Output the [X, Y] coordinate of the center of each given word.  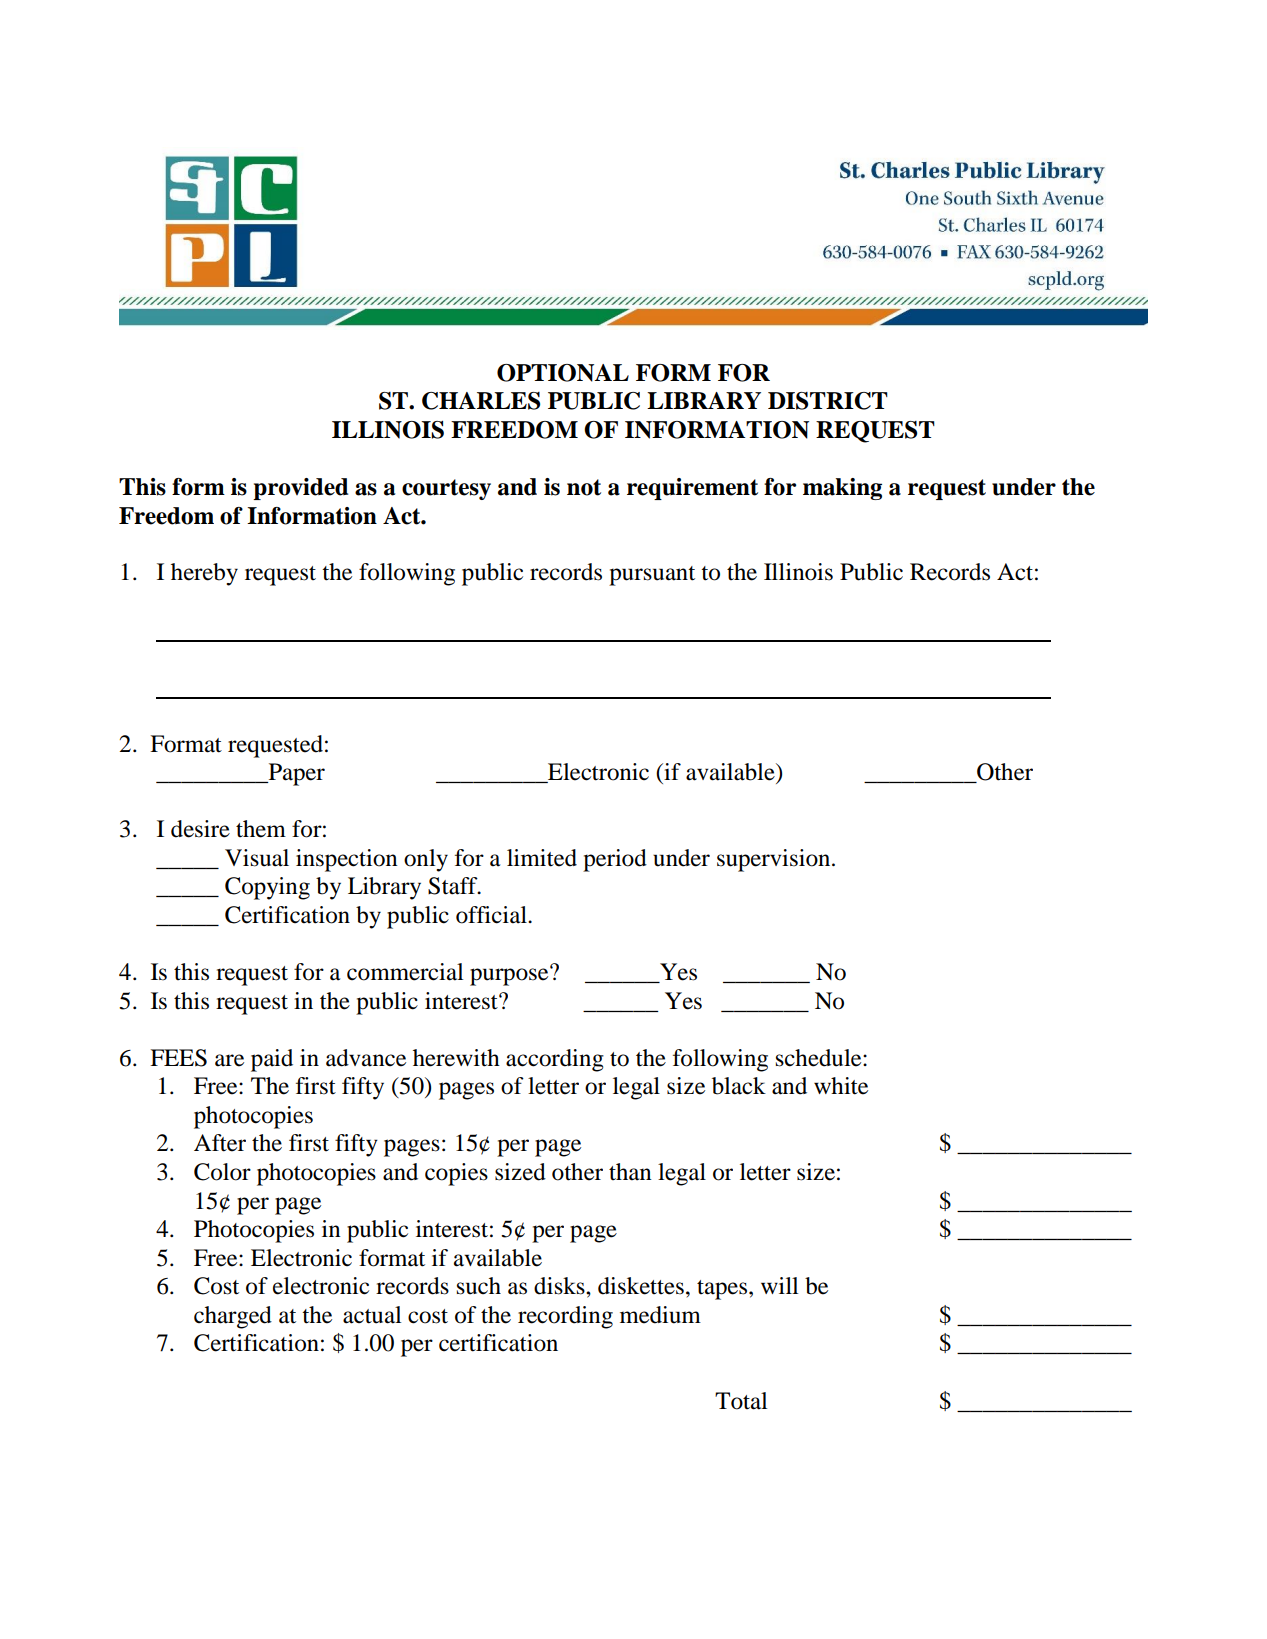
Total [741, 1401]
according [555, 1060]
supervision [775, 860]
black [739, 1086]
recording [565, 1317]
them [261, 829]
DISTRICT [828, 401]
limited [542, 858]
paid [272, 1060]
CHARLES [481, 401]
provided [300, 489]
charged [233, 1317]
